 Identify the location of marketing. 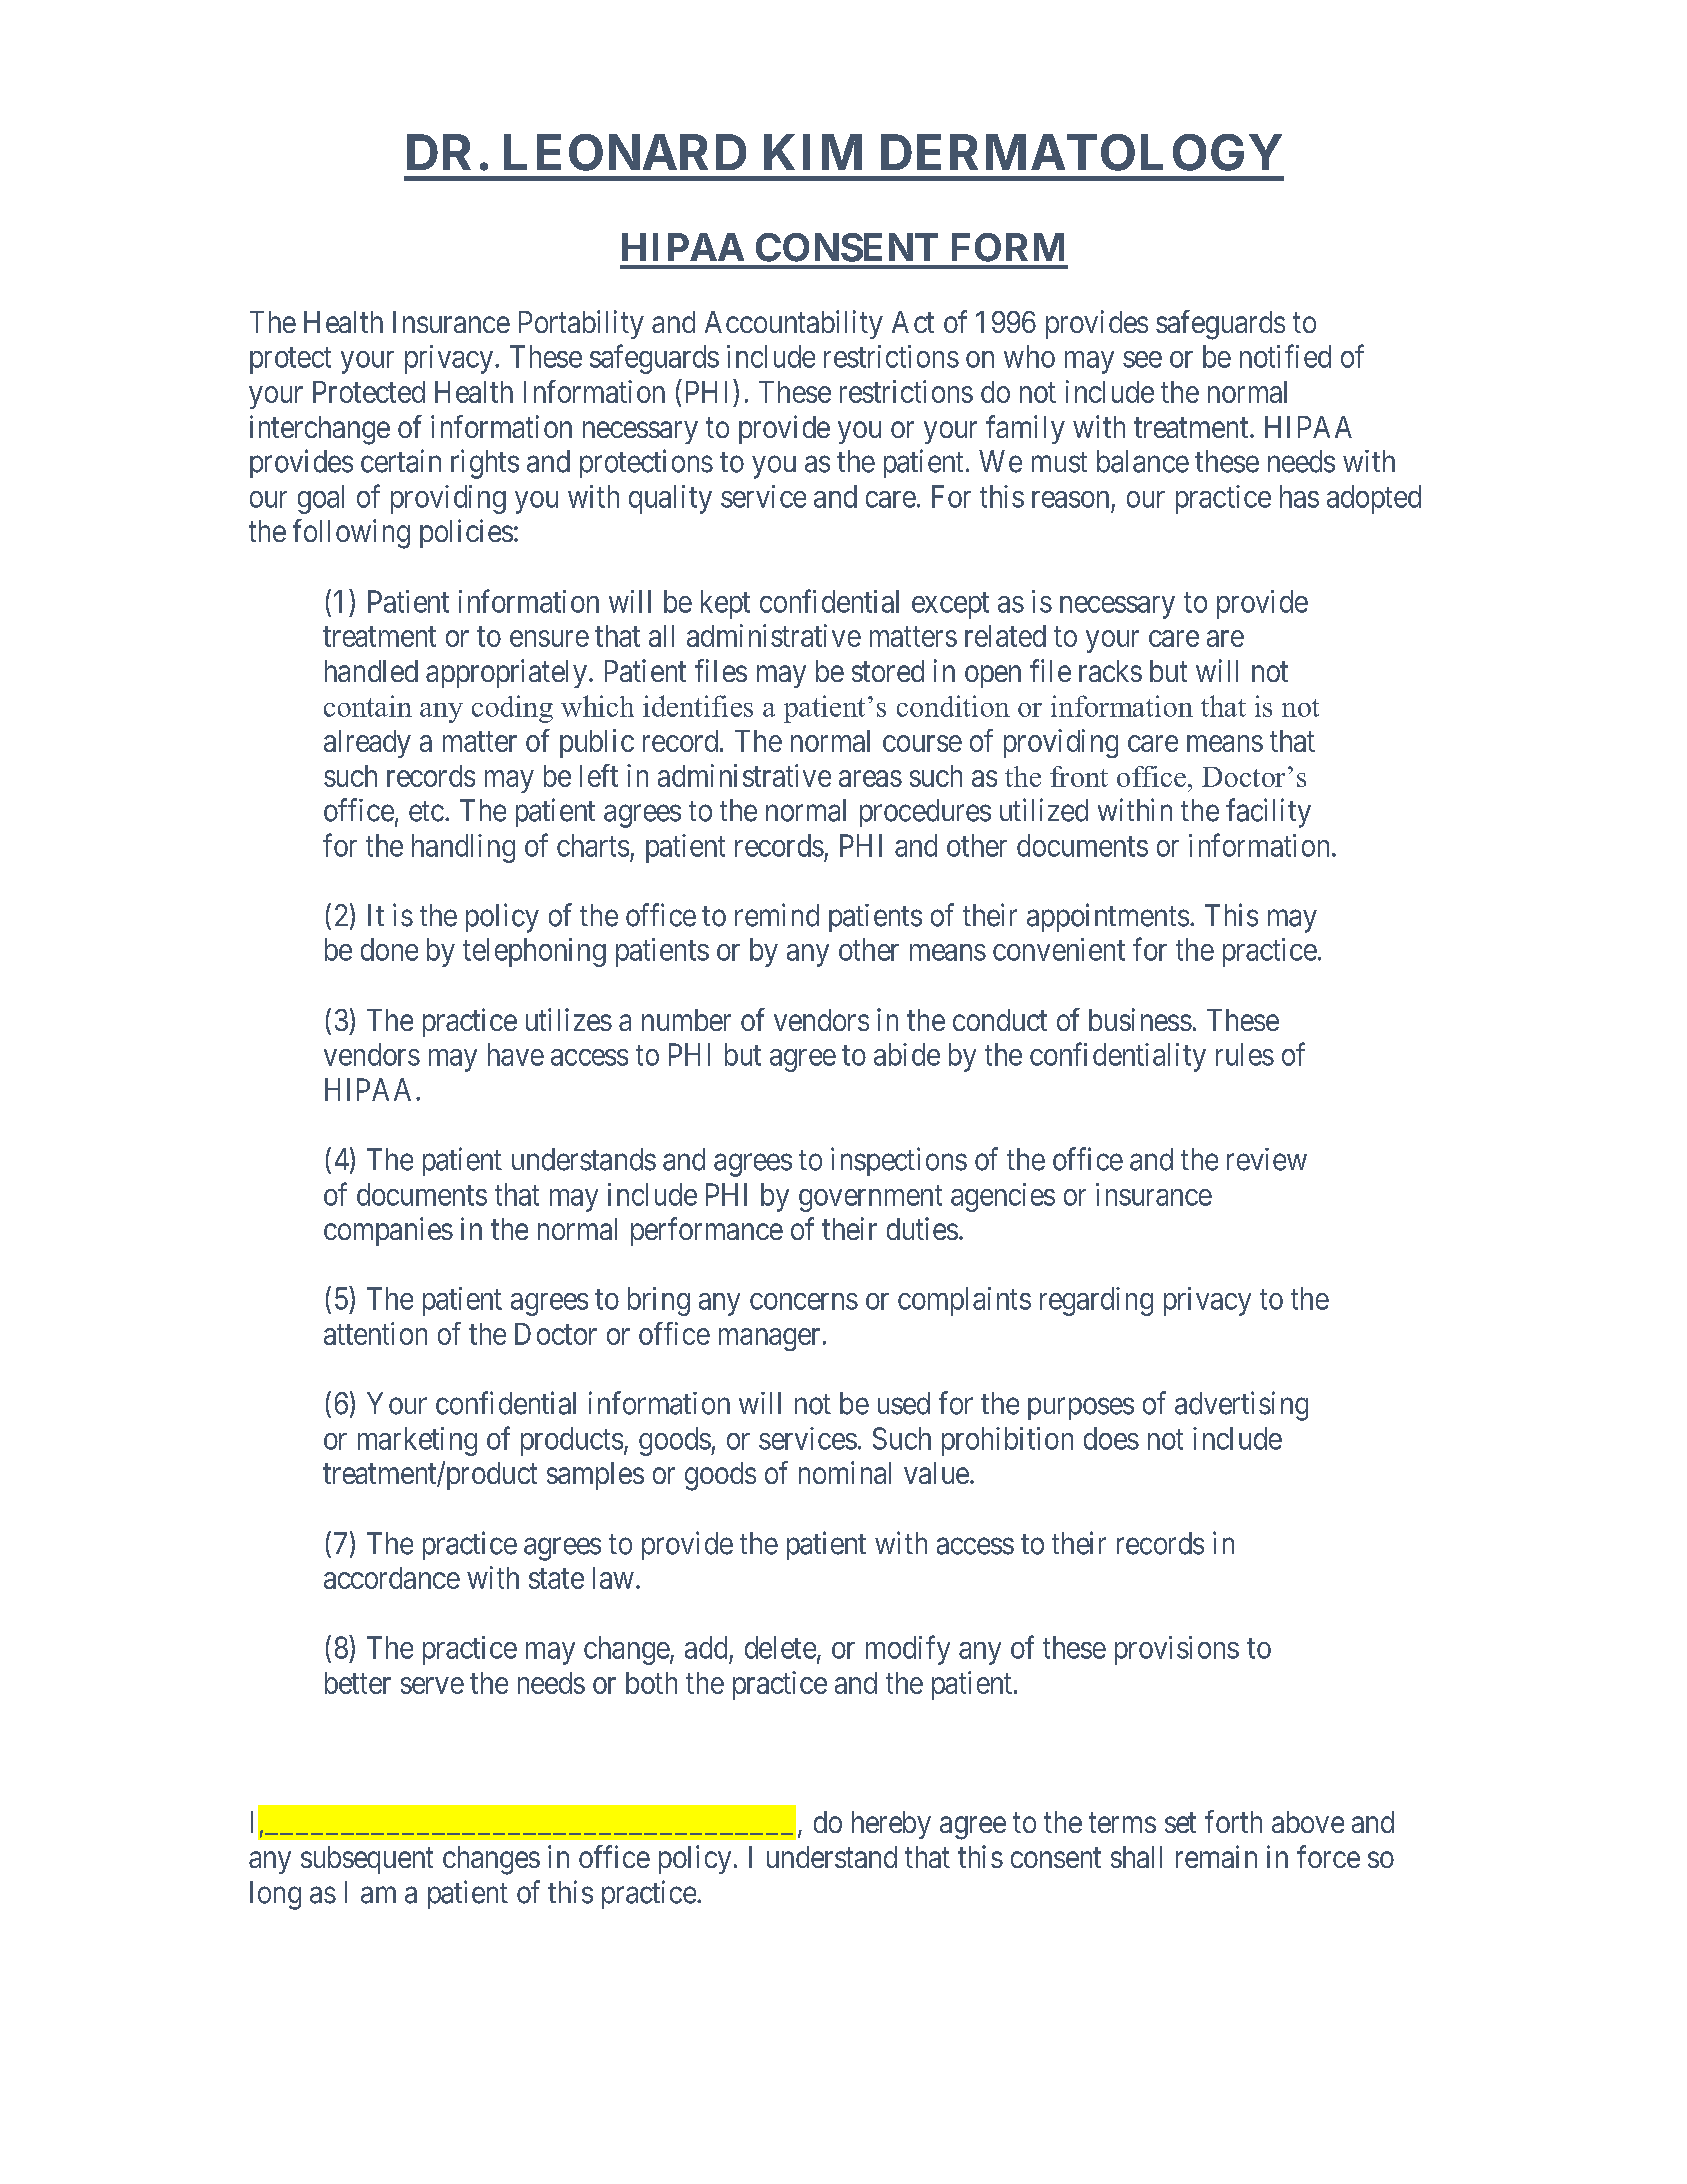
(417, 1441).
